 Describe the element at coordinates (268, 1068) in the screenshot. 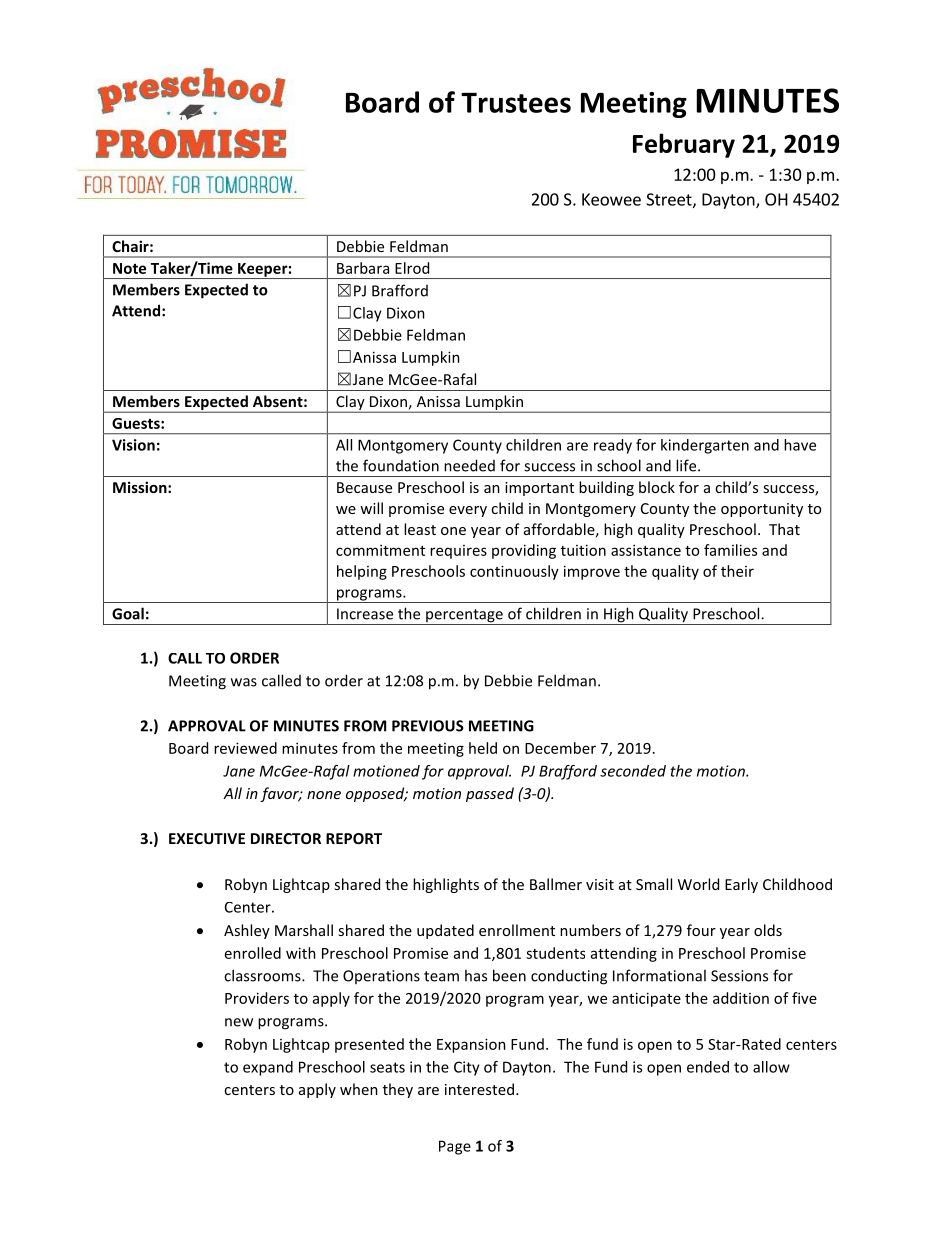

I see `expand` at that location.
